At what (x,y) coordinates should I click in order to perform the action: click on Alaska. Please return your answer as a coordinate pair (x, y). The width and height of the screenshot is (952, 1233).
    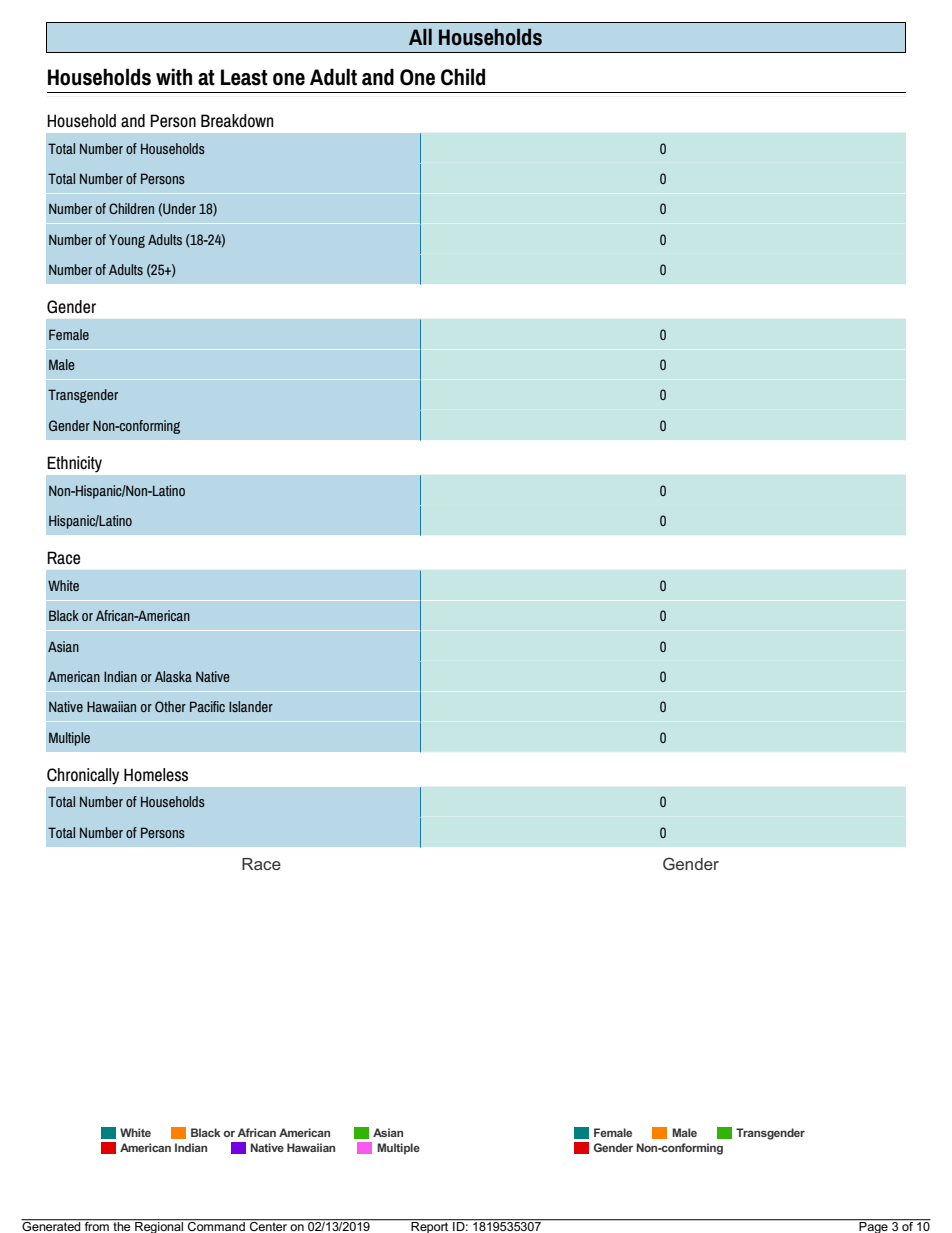
    Looking at the image, I should click on (173, 676).
